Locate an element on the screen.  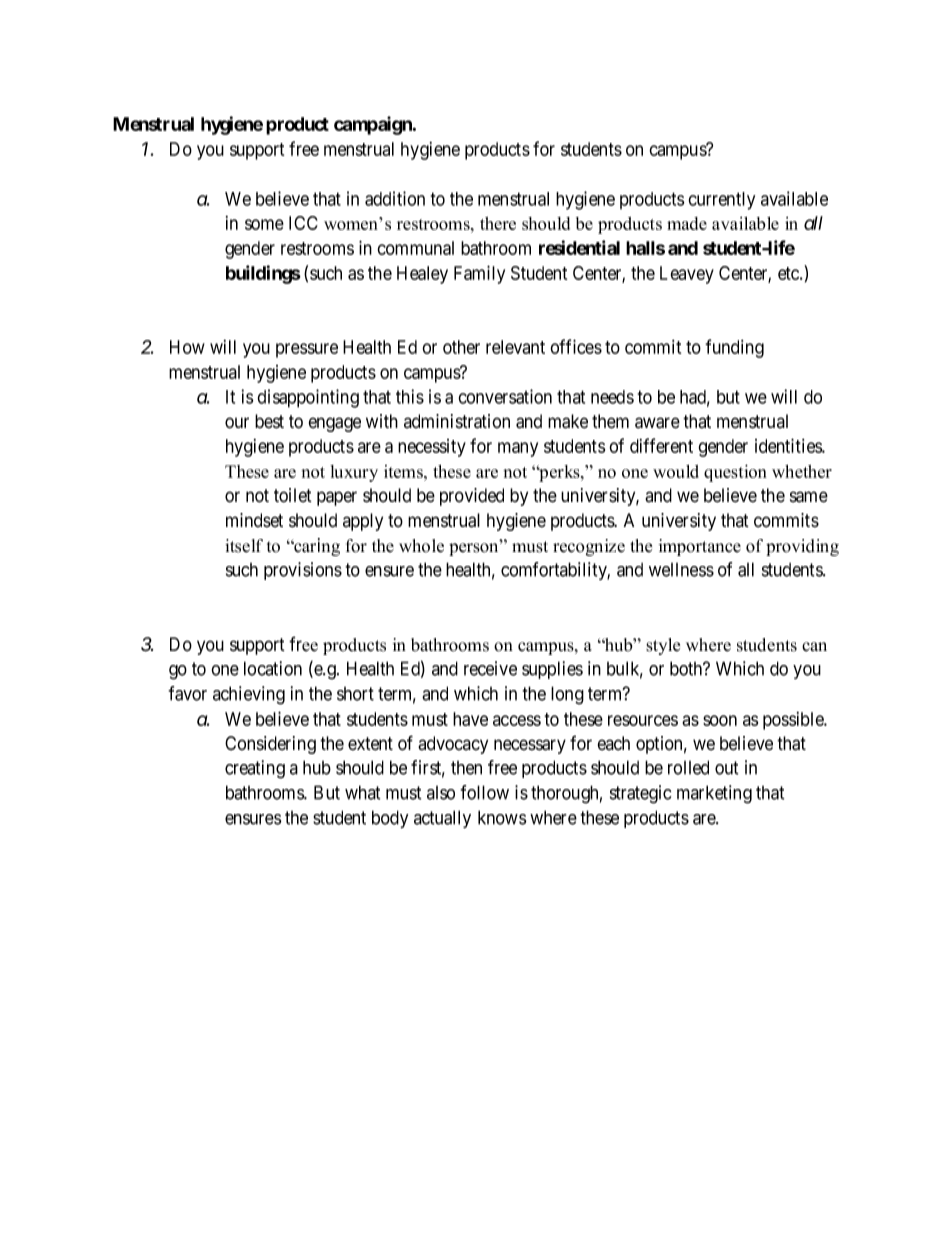
there is located at coordinates (498, 223).
